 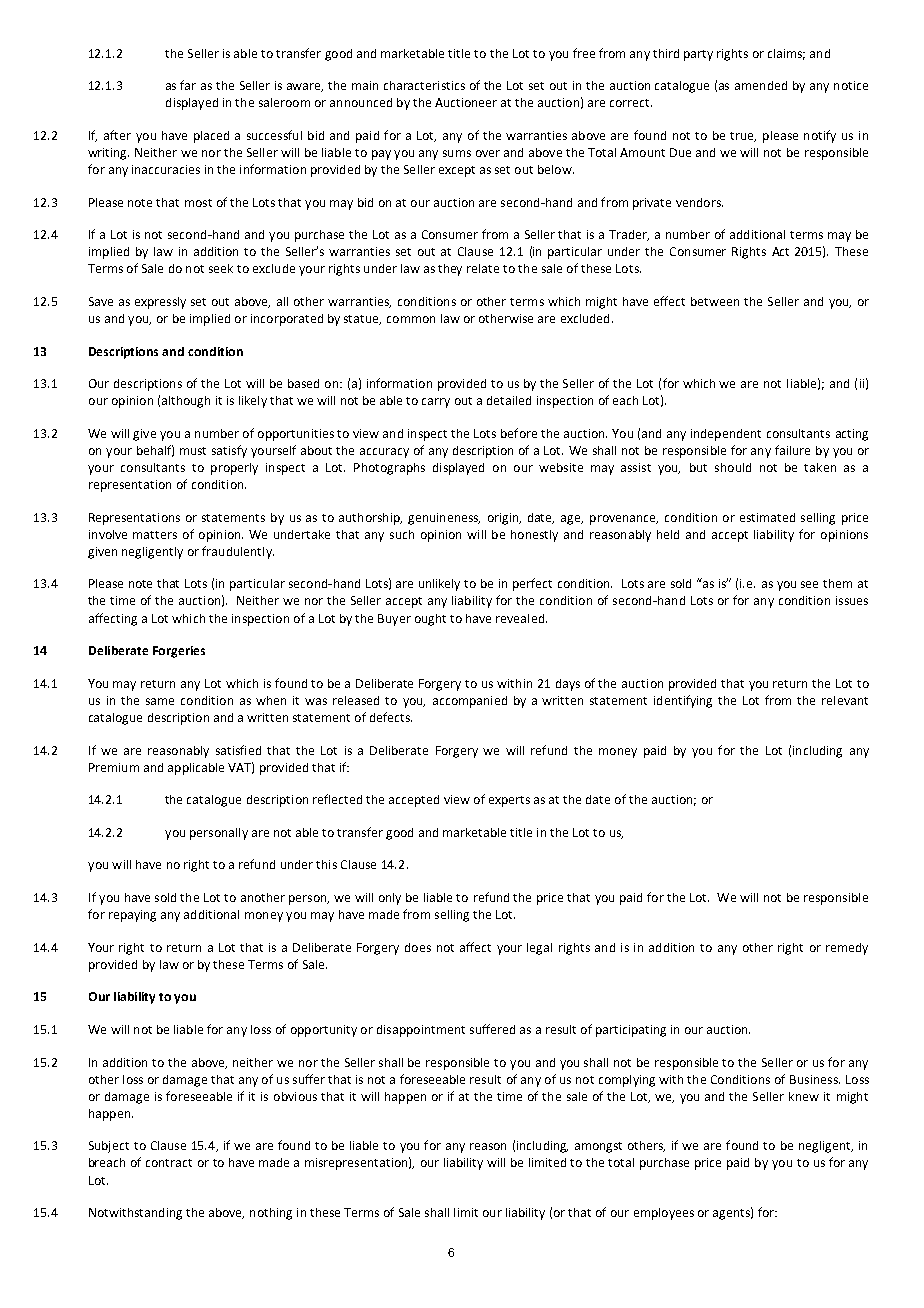 What do you see at coordinates (715, 301) in the screenshot?
I see `between` at bounding box center [715, 301].
